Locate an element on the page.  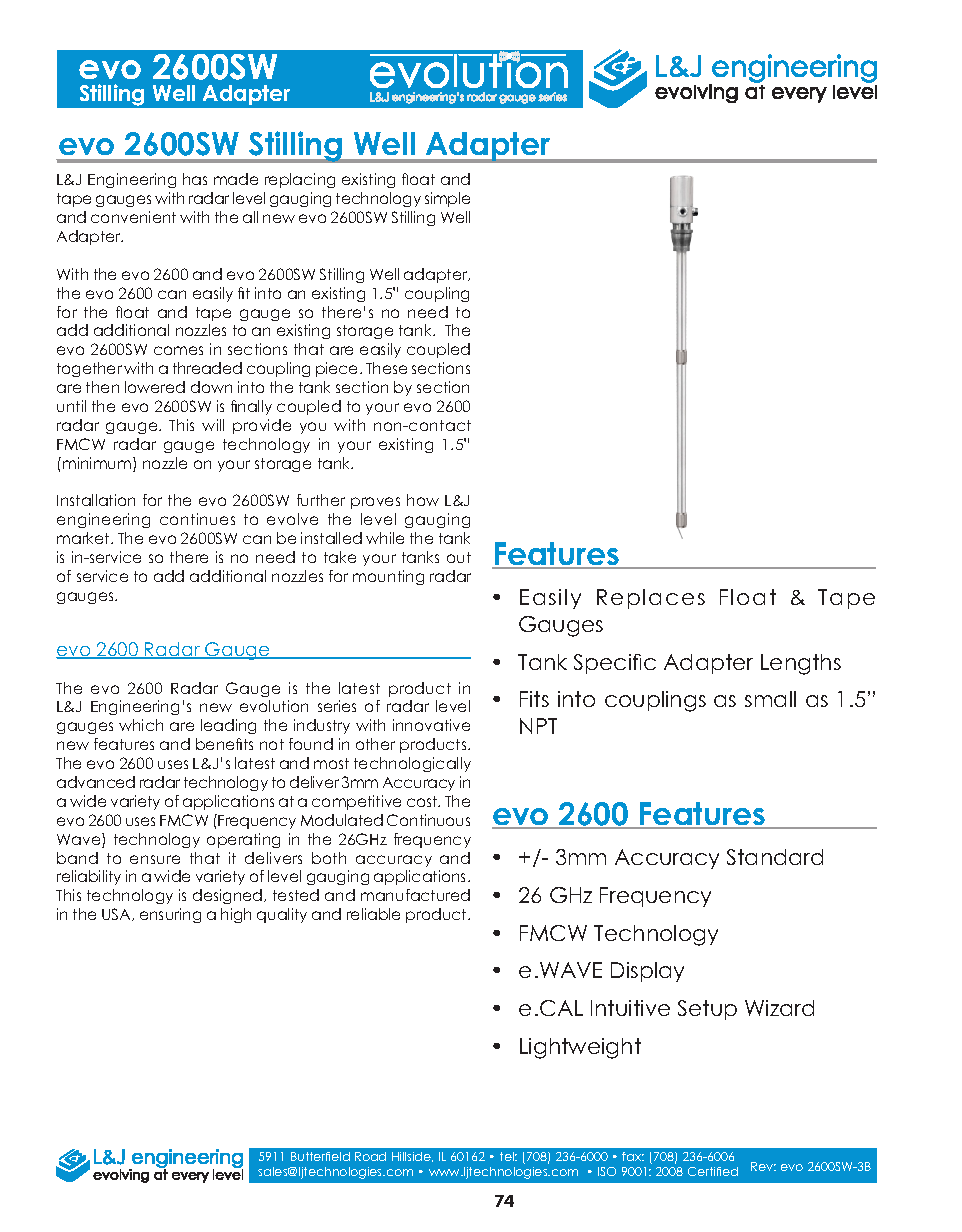
These is located at coordinates (386, 368).
